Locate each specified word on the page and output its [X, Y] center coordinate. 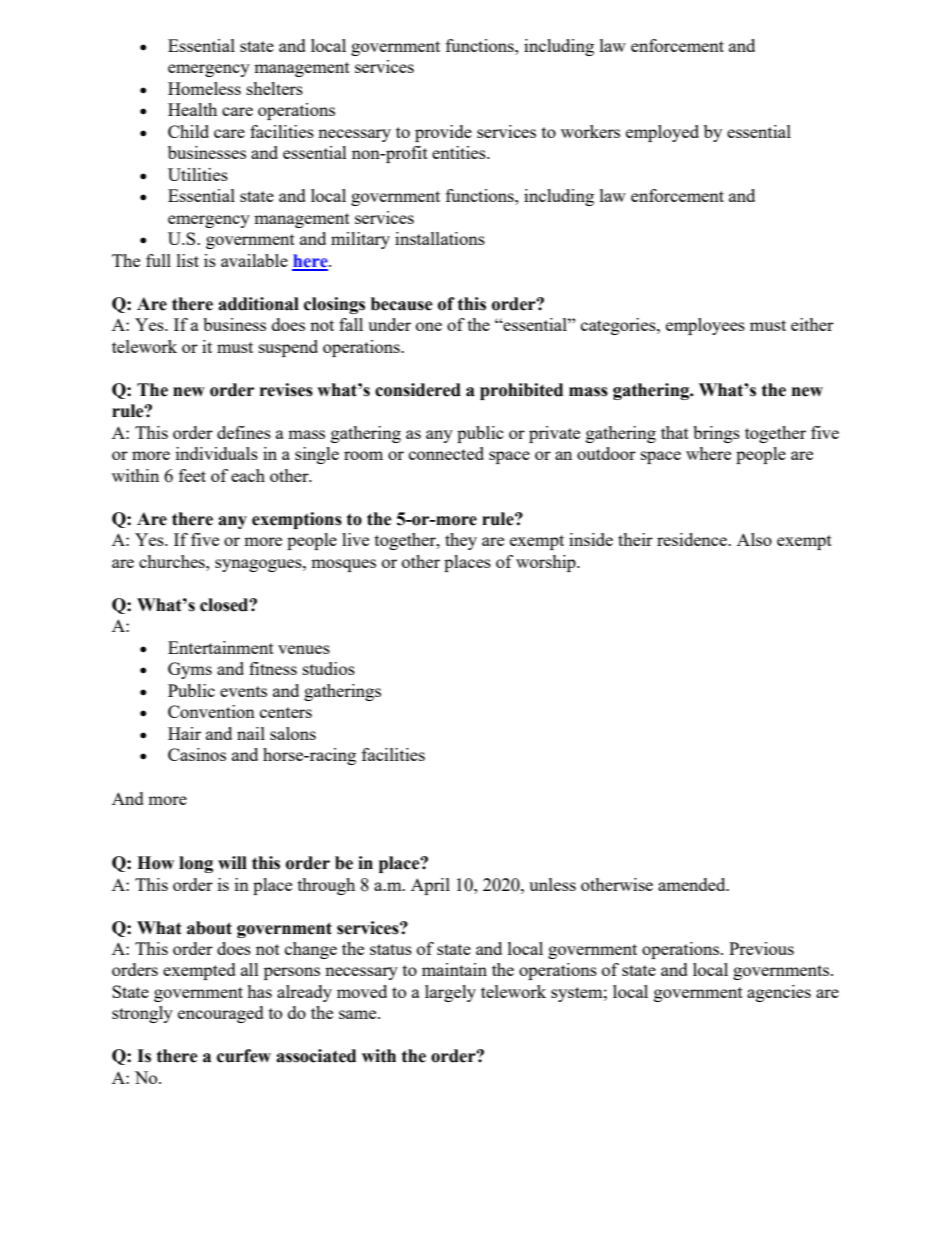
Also [754, 539]
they [461, 541]
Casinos [197, 754]
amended [693, 884]
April [430, 886]
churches [173, 561]
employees [705, 326]
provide [443, 133]
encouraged [221, 1014]
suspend [288, 348]
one [429, 326]
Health [192, 109]
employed [662, 133]
